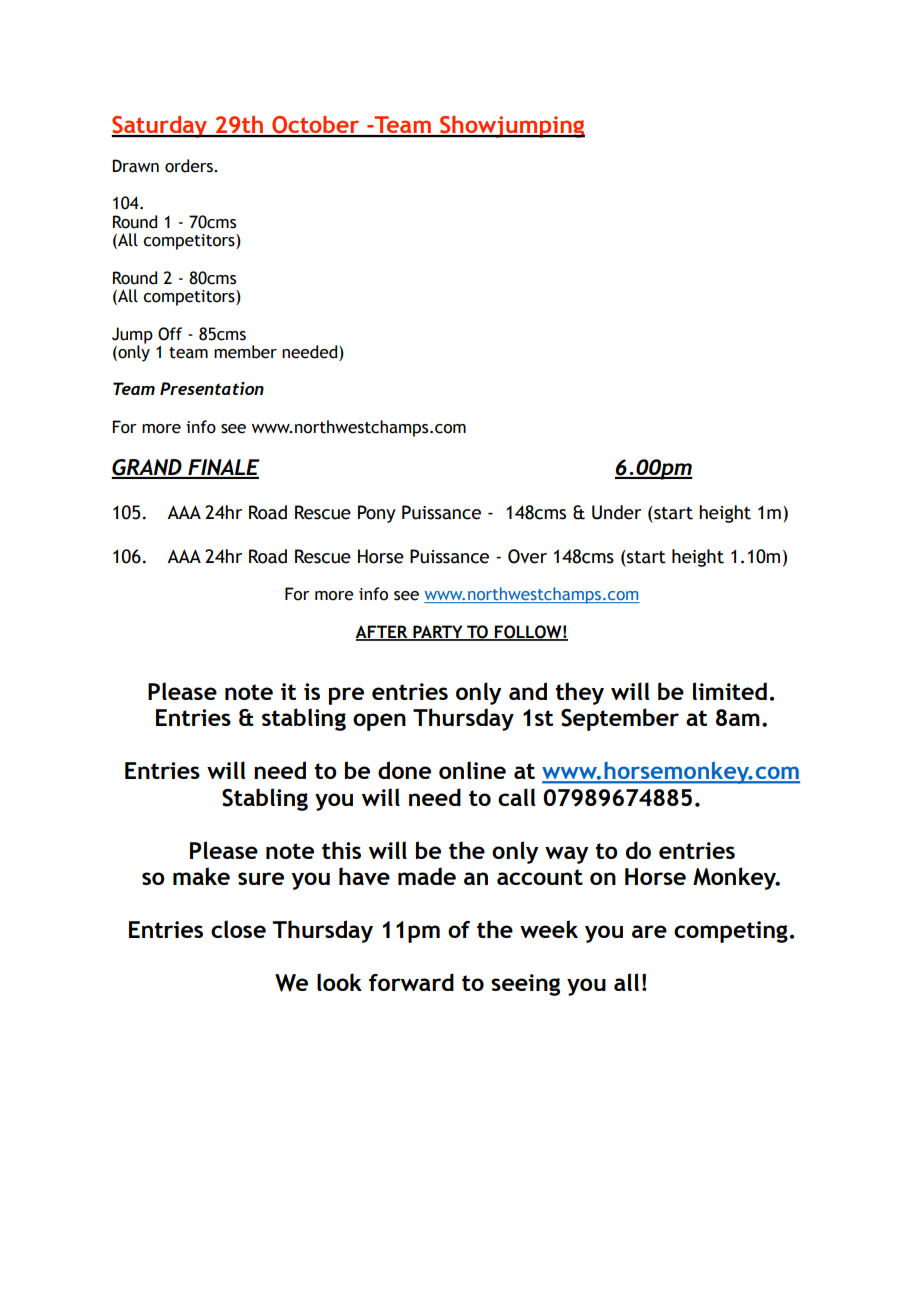 The height and width of the document is (1308, 924). I want to click on close, so click(238, 929).
